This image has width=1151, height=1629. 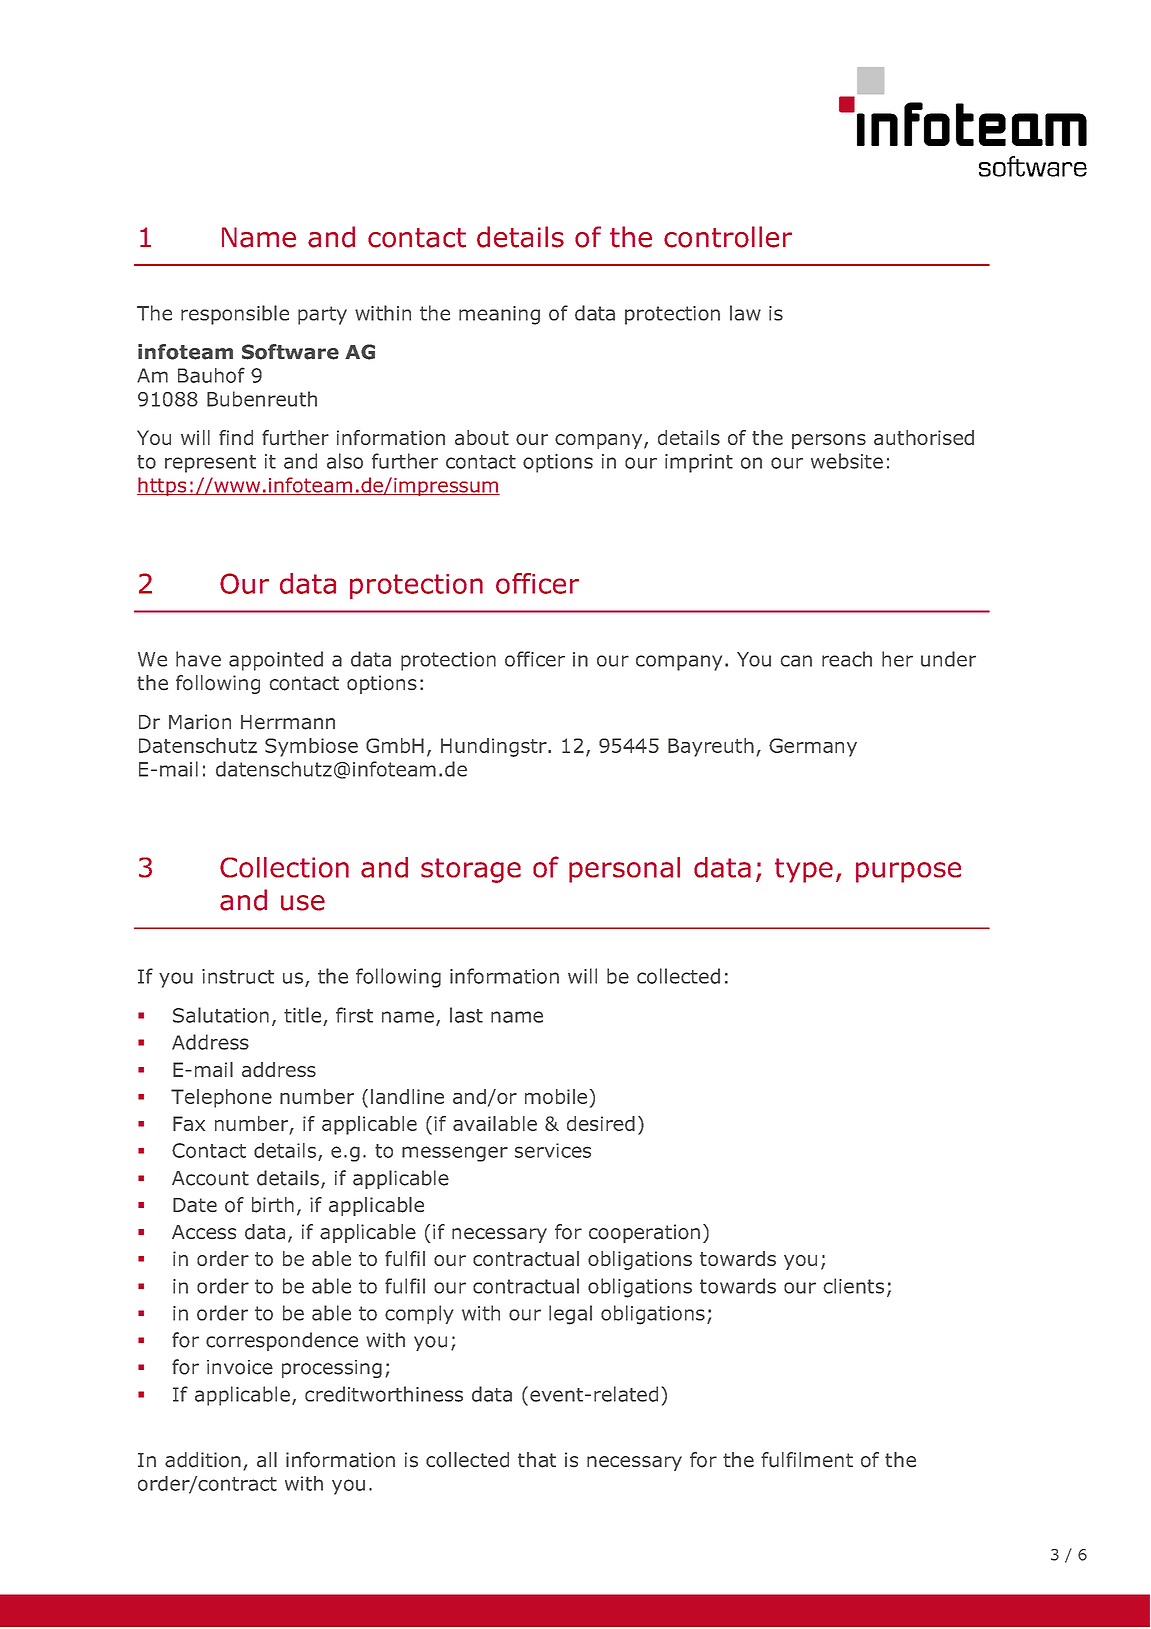 What do you see at coordinates (745, 313) in the image?
I see `law` at bounding box center [745, 313].
